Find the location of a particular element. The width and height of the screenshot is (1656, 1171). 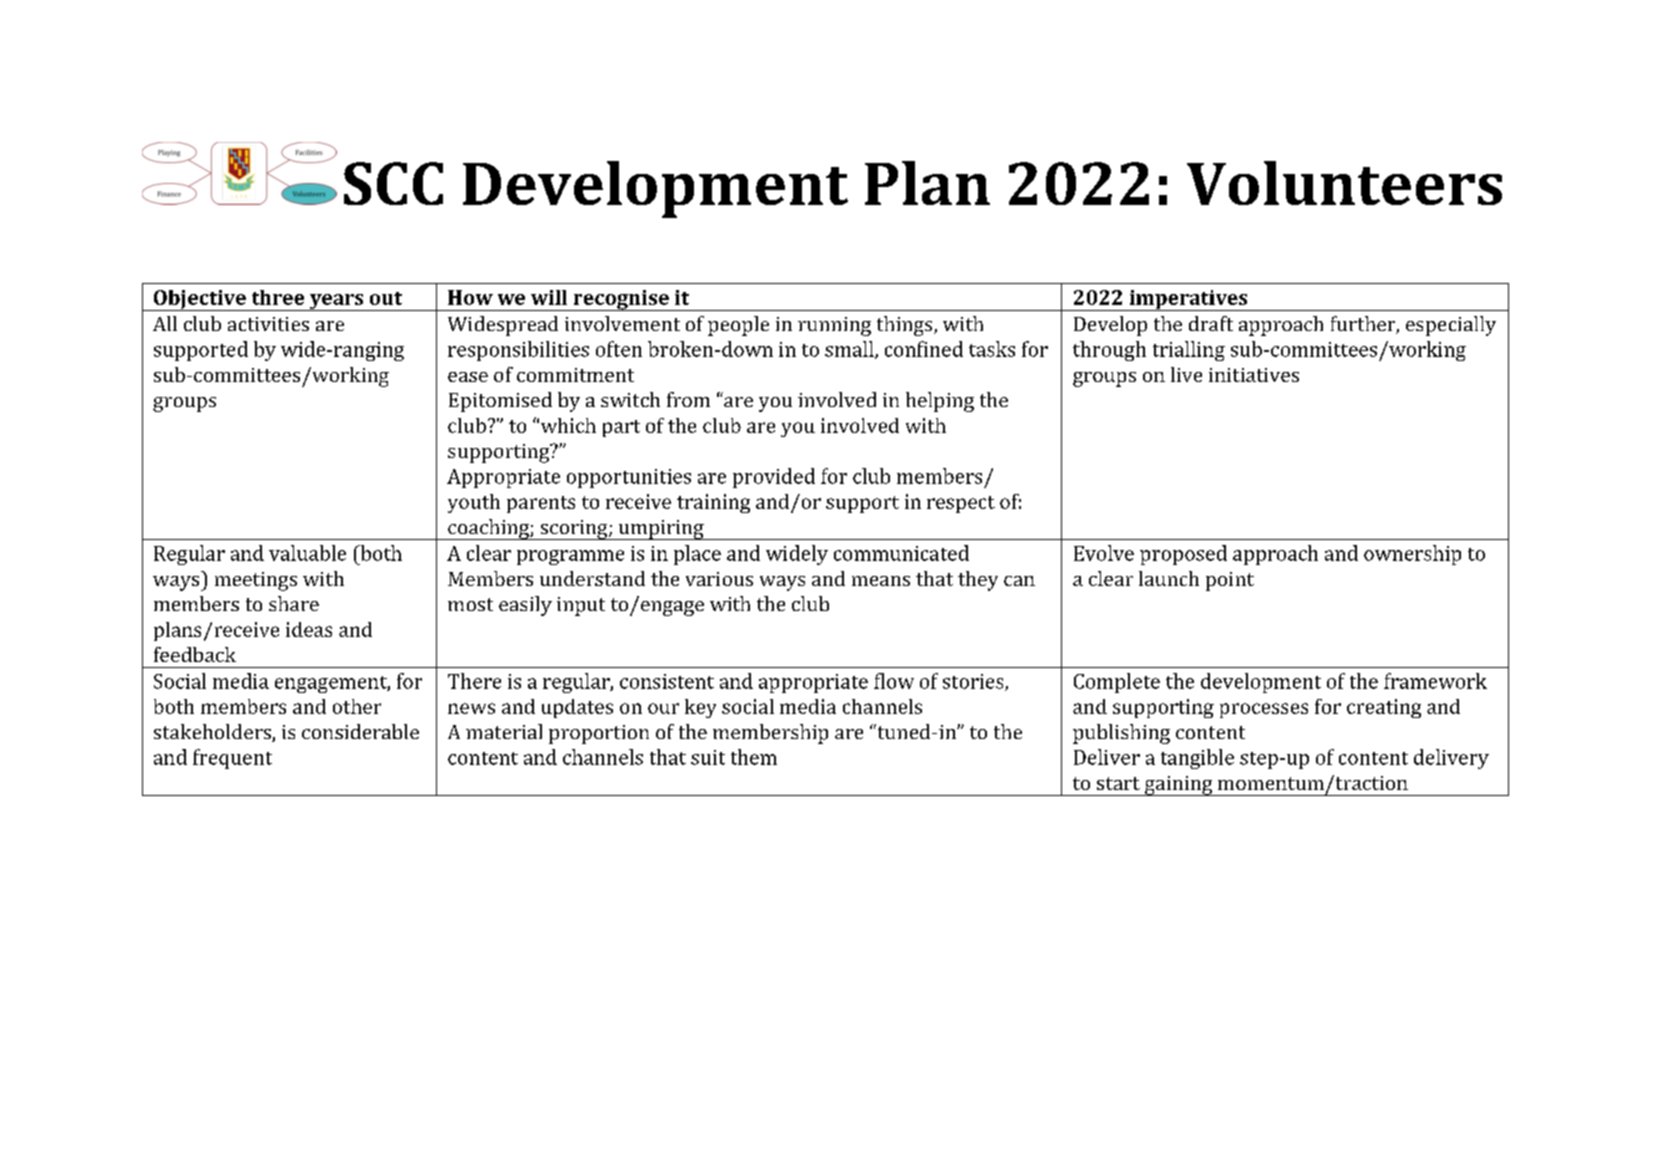

SCC is located at coordinates (393, 183).
